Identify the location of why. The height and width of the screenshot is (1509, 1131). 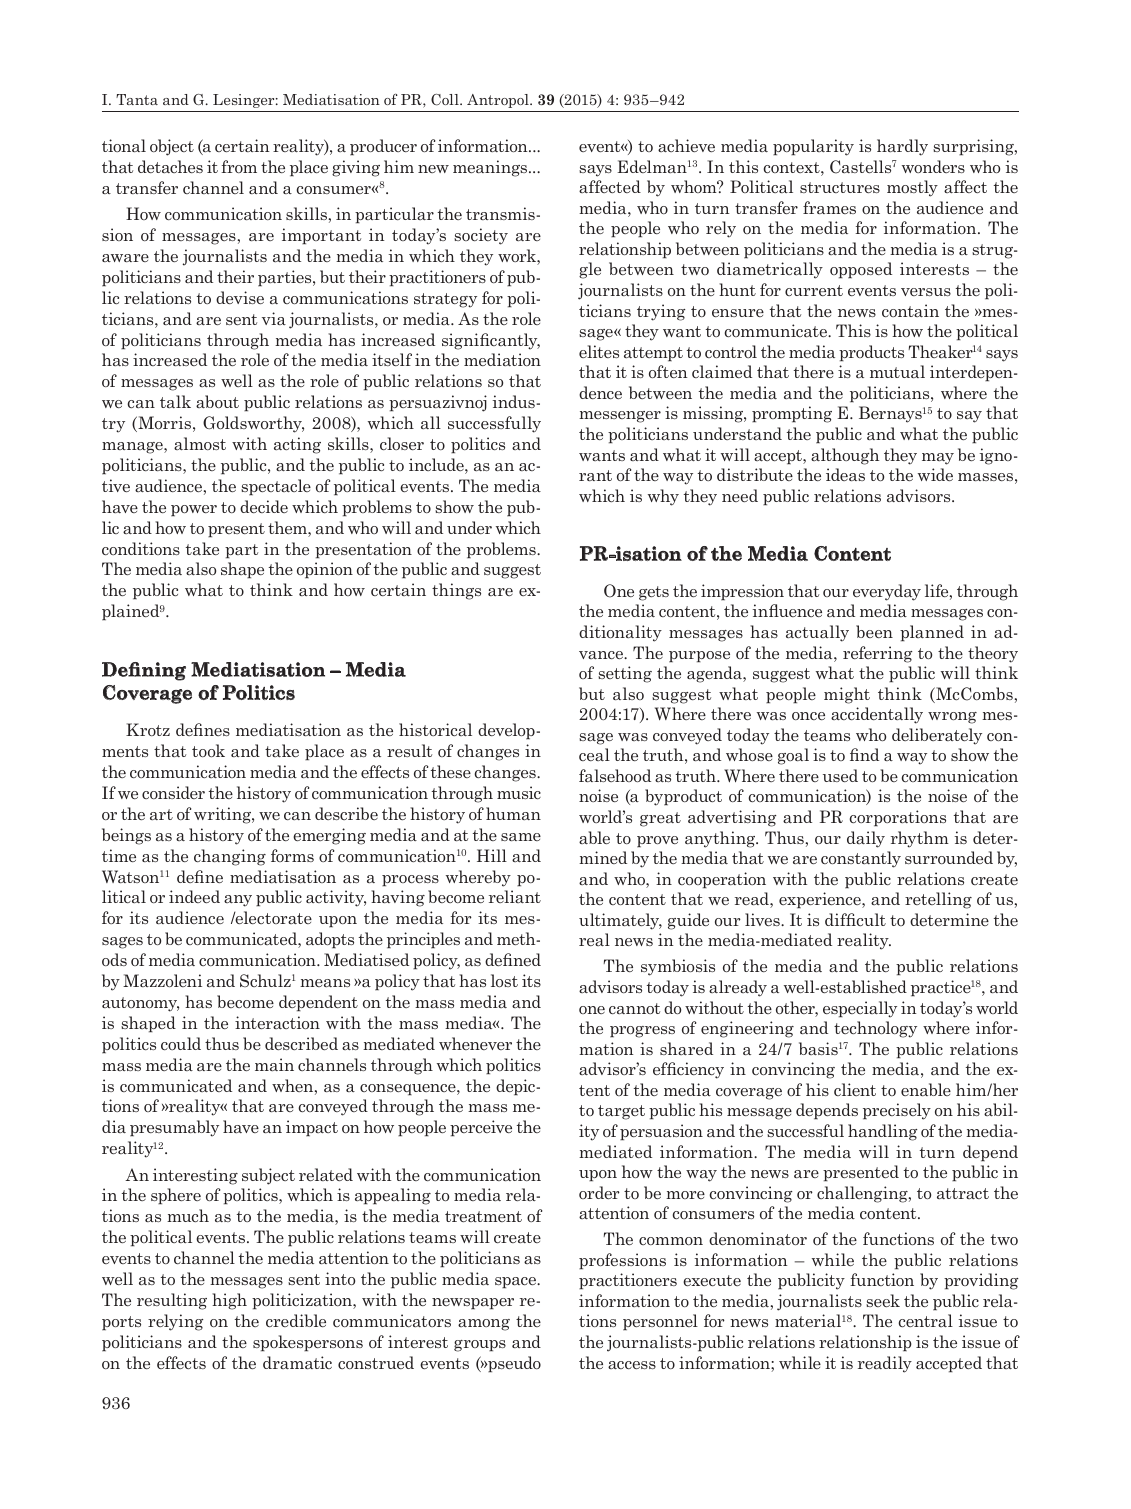
(663, 497).
